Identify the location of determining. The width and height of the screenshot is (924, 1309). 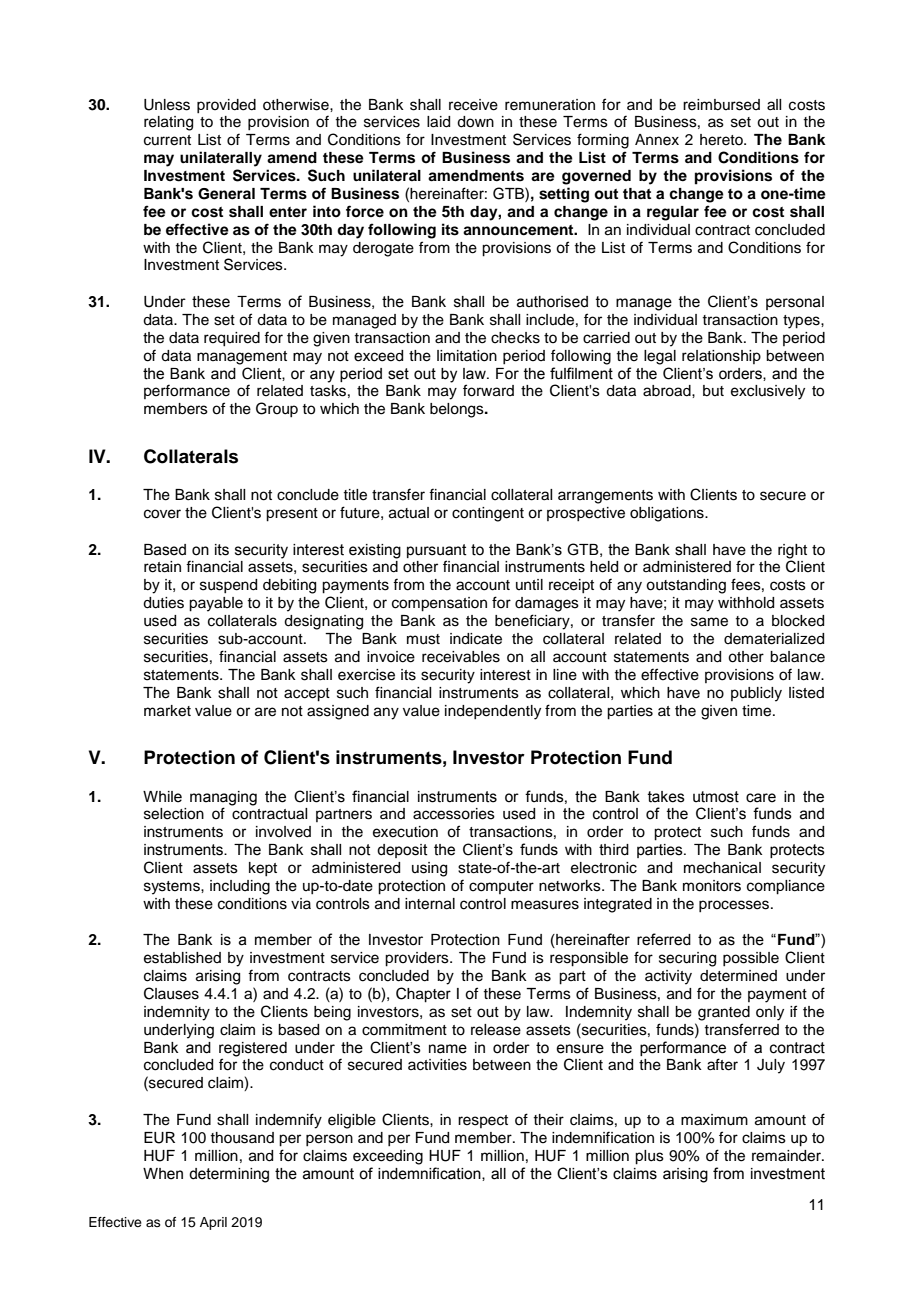
(229, 1175).
